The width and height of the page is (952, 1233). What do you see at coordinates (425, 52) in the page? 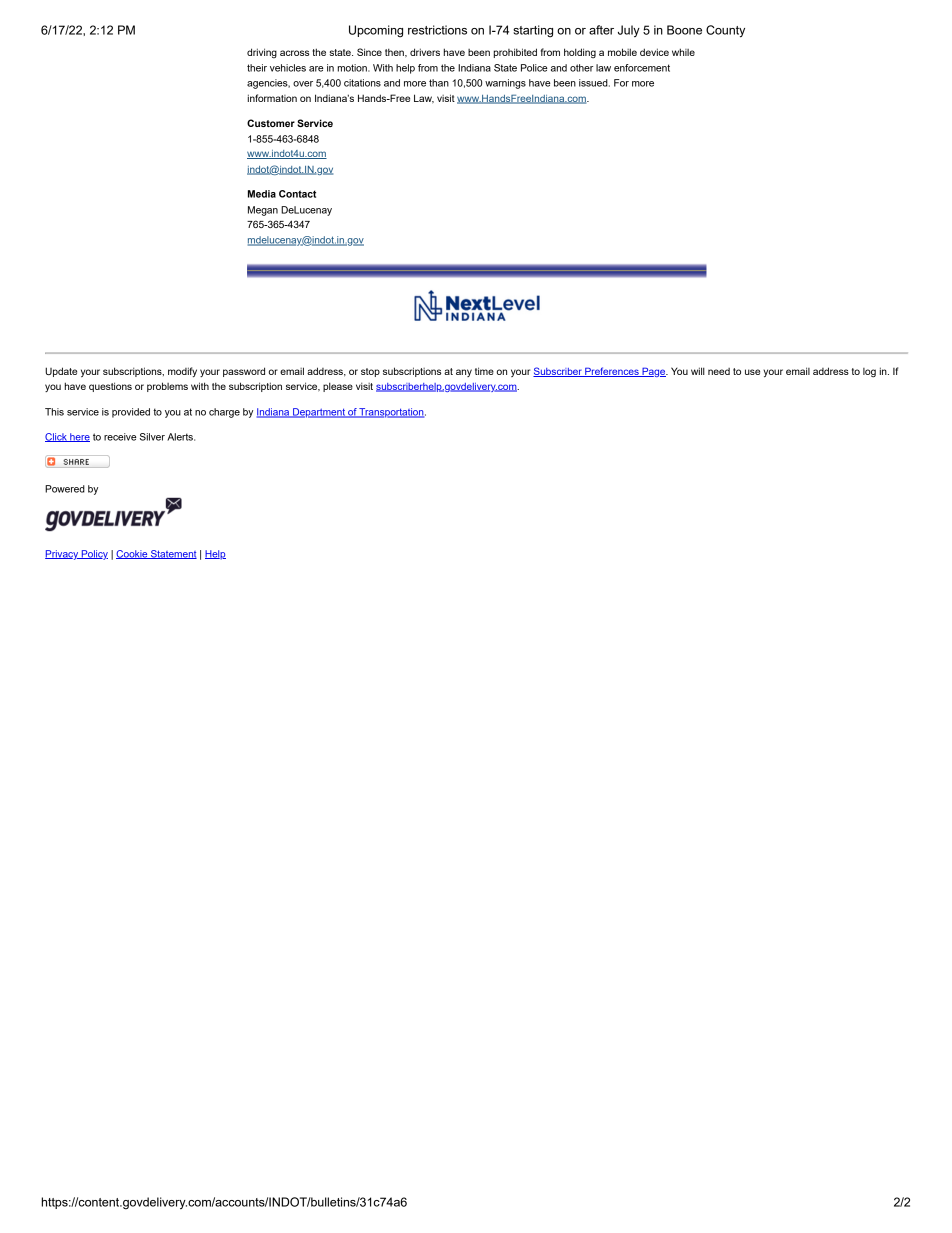
I see `drivers` at bounding box center [425, 52].
